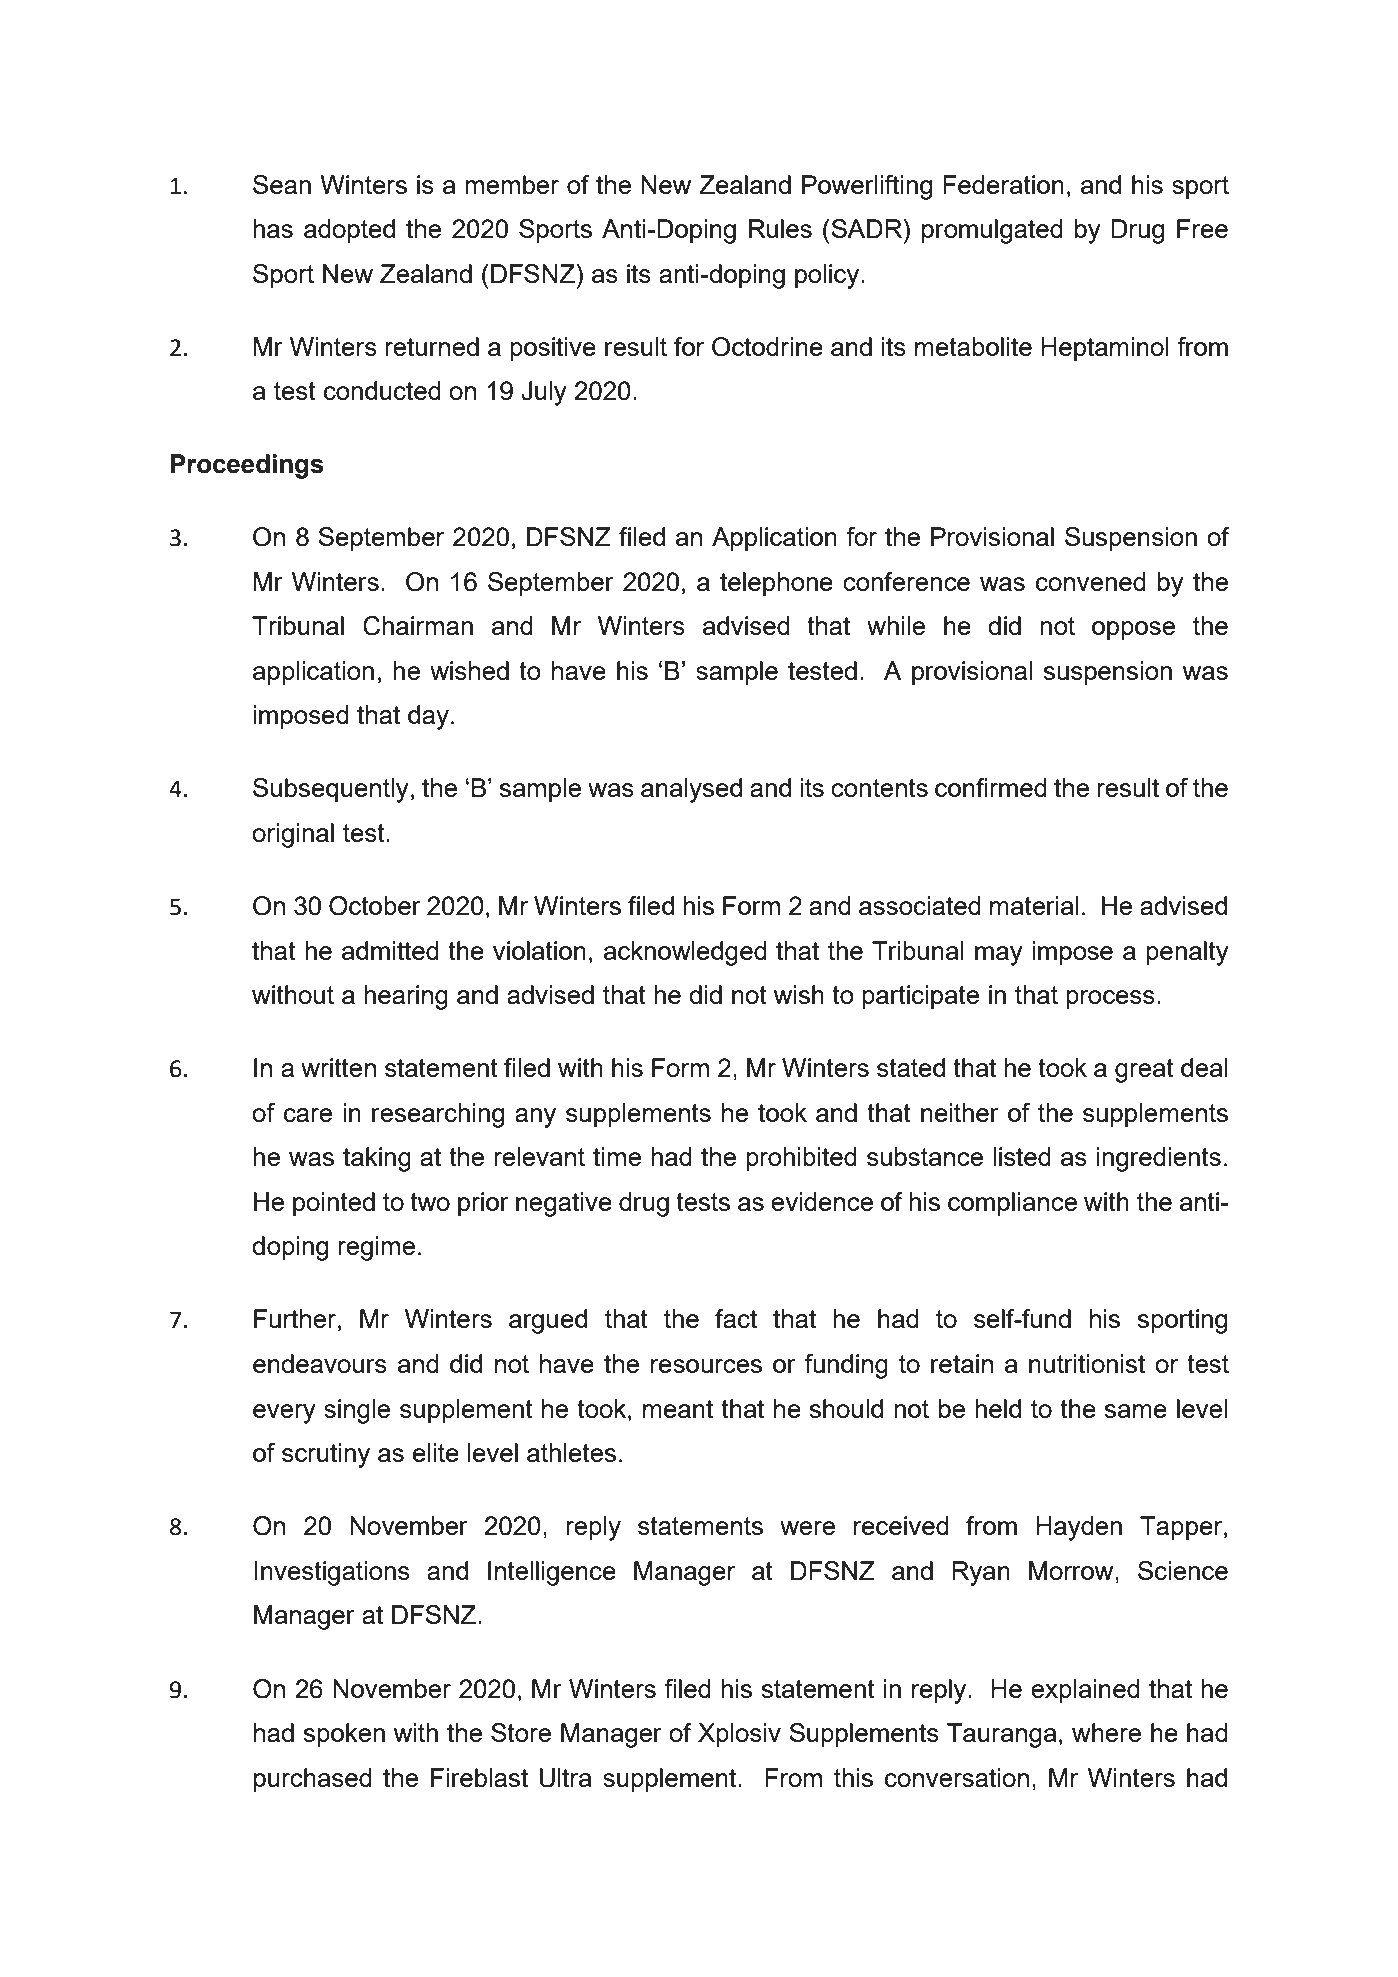  I want to click on evidence, so click(822, 1201).
